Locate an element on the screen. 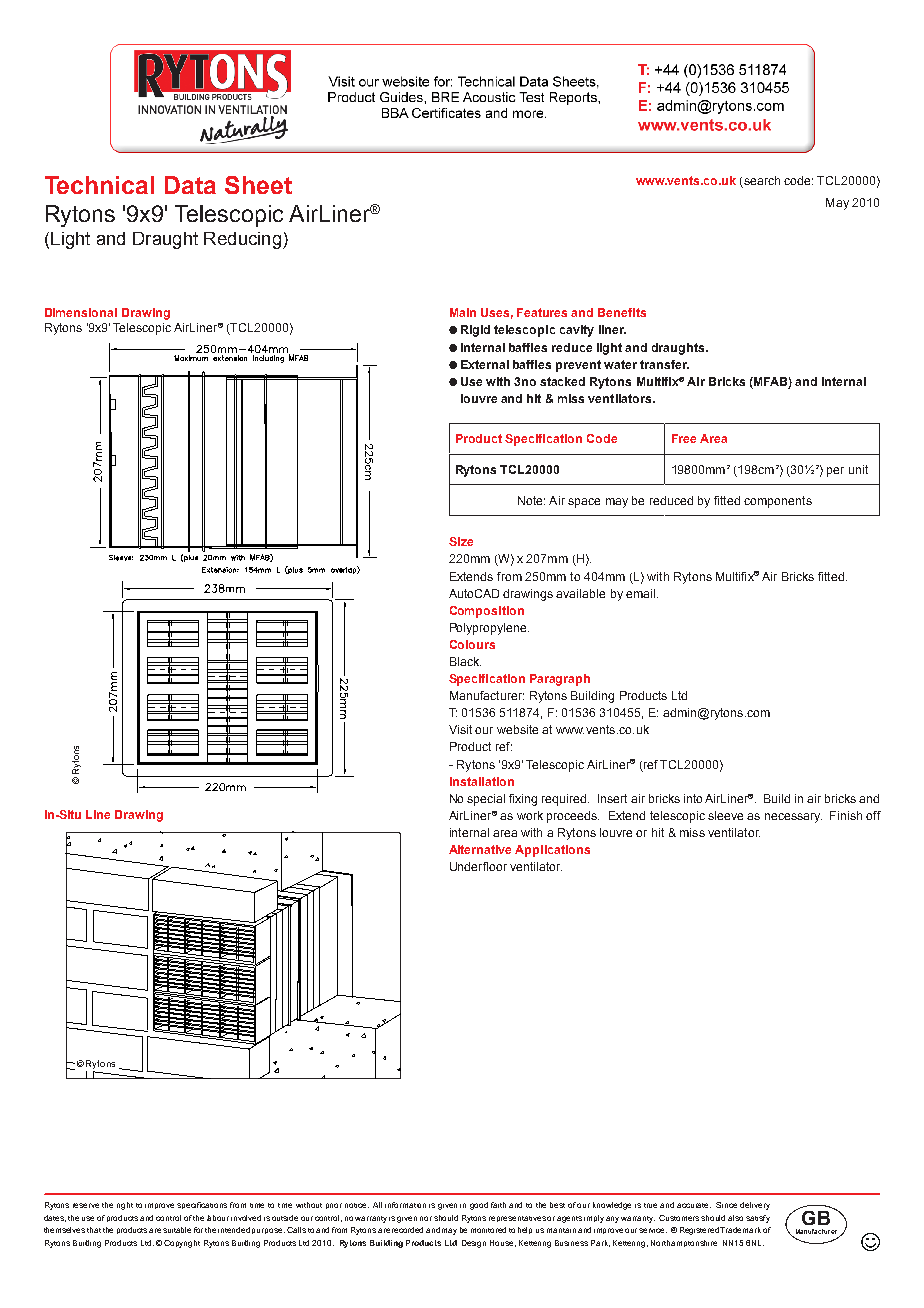 Image resolution: width=924 pixels, height=1308 pixels. Size is located at coordinates (461, 541).
